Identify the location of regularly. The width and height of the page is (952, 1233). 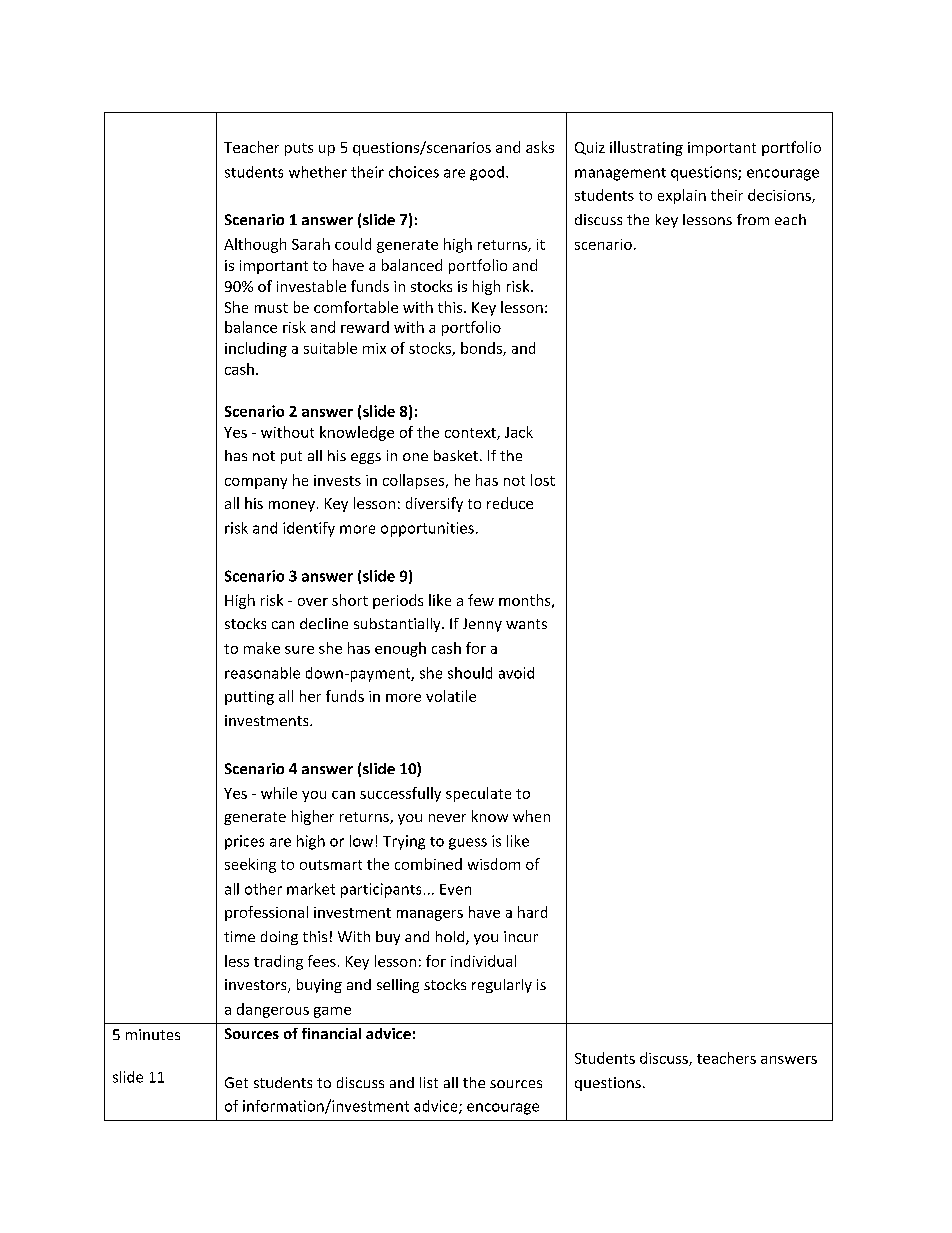
(502, 986).
